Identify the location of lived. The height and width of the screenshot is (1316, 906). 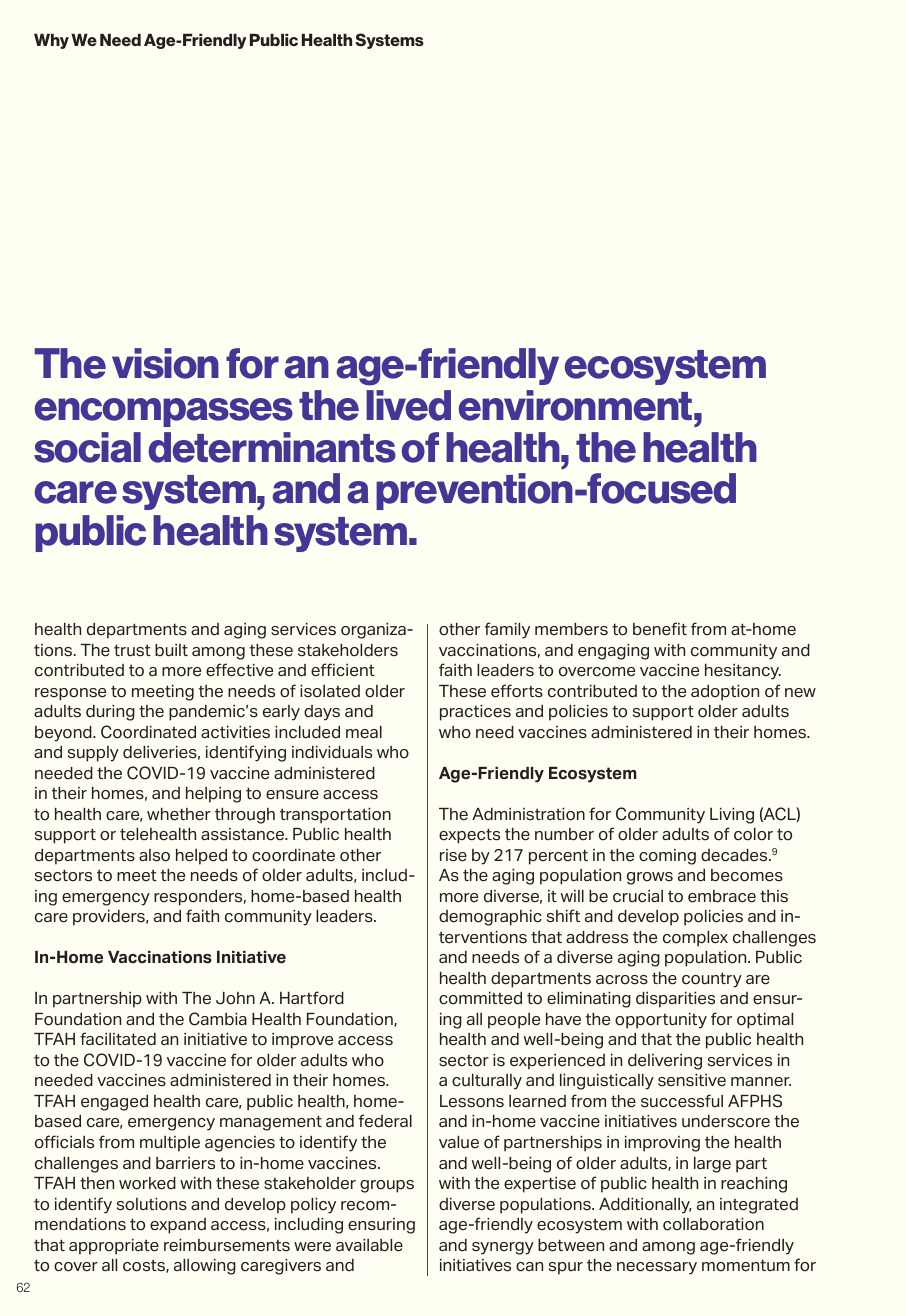
(408, 405).
